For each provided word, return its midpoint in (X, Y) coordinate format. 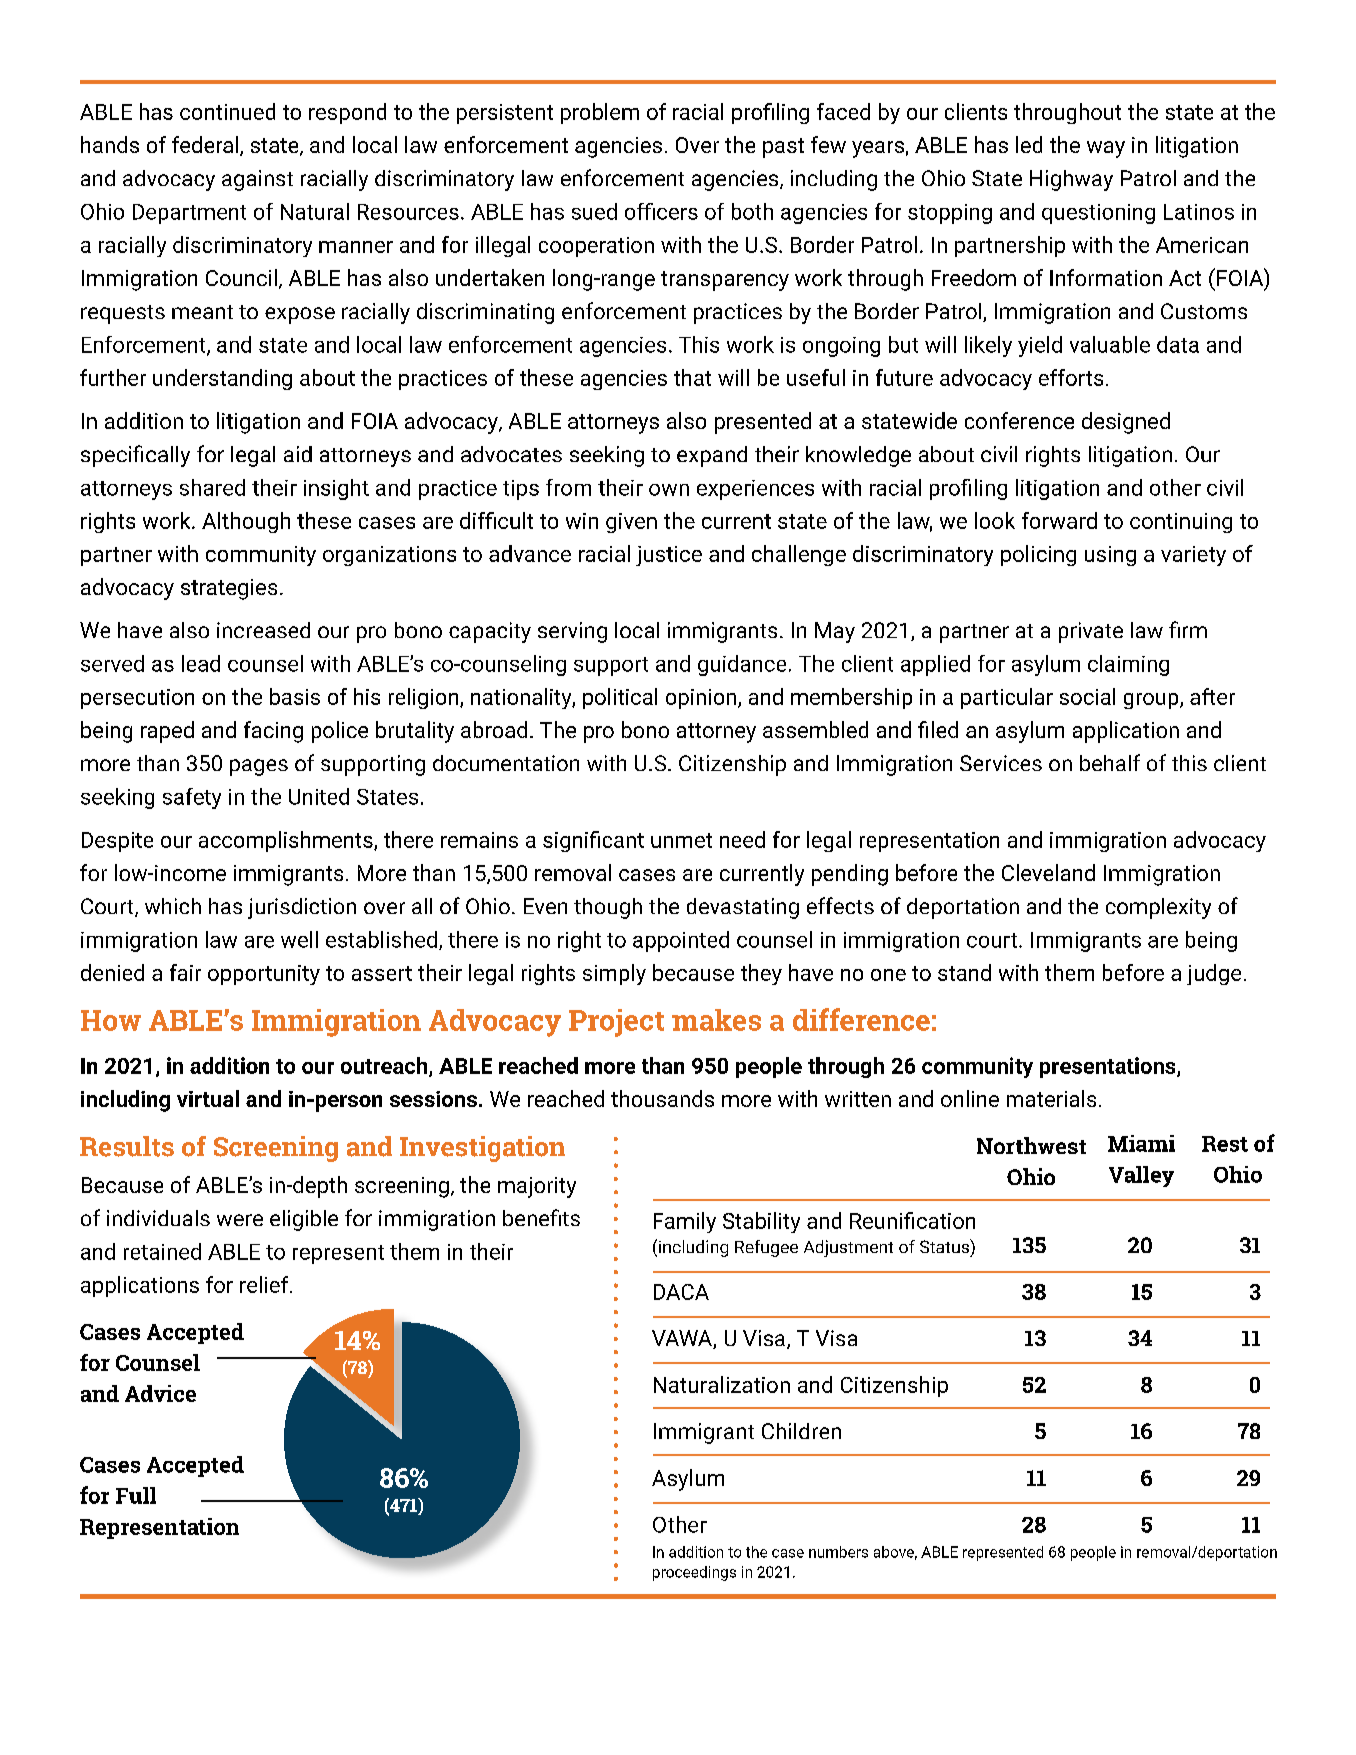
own (669, 490)
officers (661, 211)
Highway (1071, 180)
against (257, 180)
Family (685, 1222)
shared (212, 487)
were (240, 1220)
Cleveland (1048, 872)
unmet (681, 840)
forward (1059, 520)
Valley (1141, 1176)
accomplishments (287, 841)
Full (136, 1495)
